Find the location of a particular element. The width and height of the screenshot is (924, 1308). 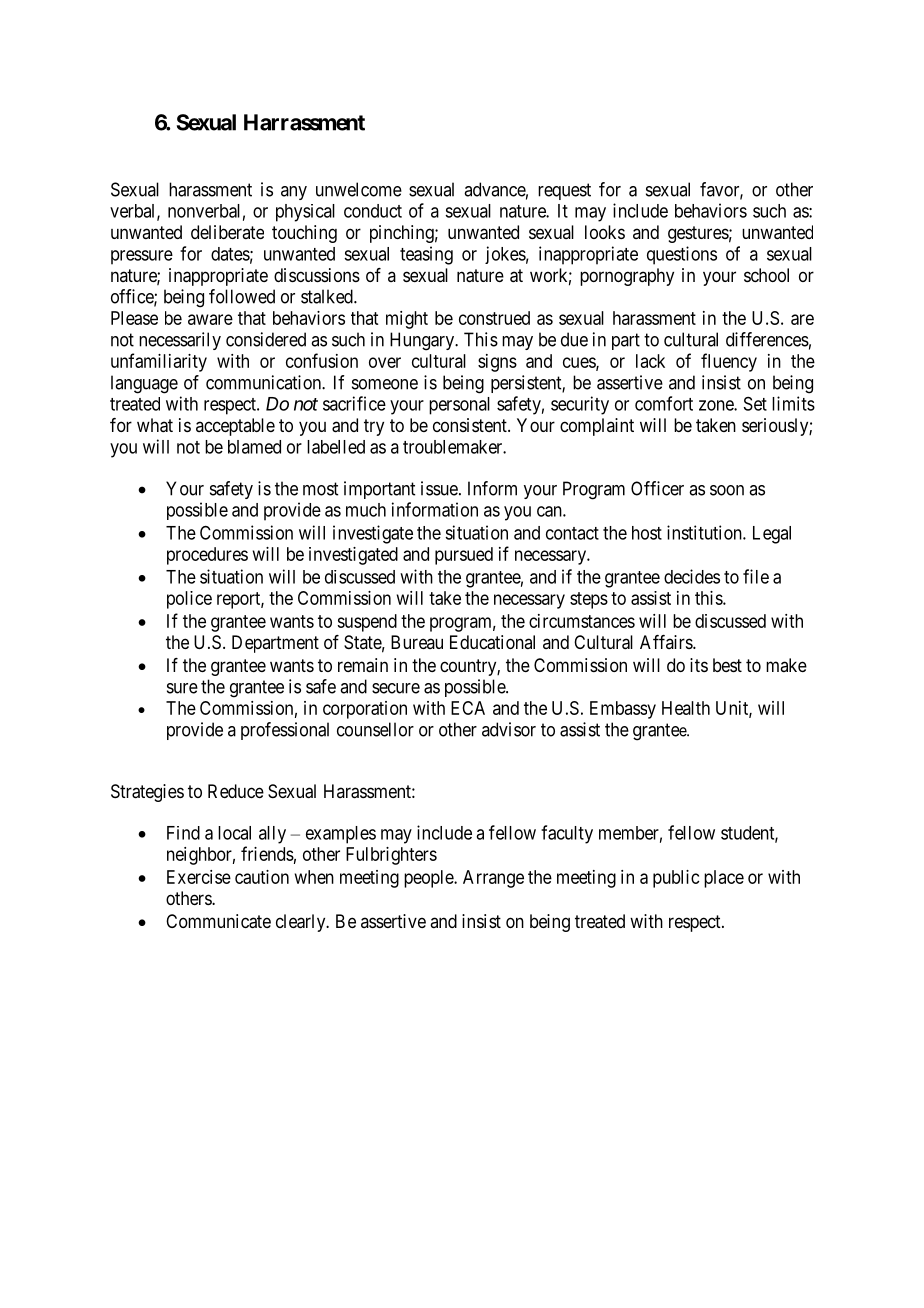

Arrange is located at coordinates (493, 879).
